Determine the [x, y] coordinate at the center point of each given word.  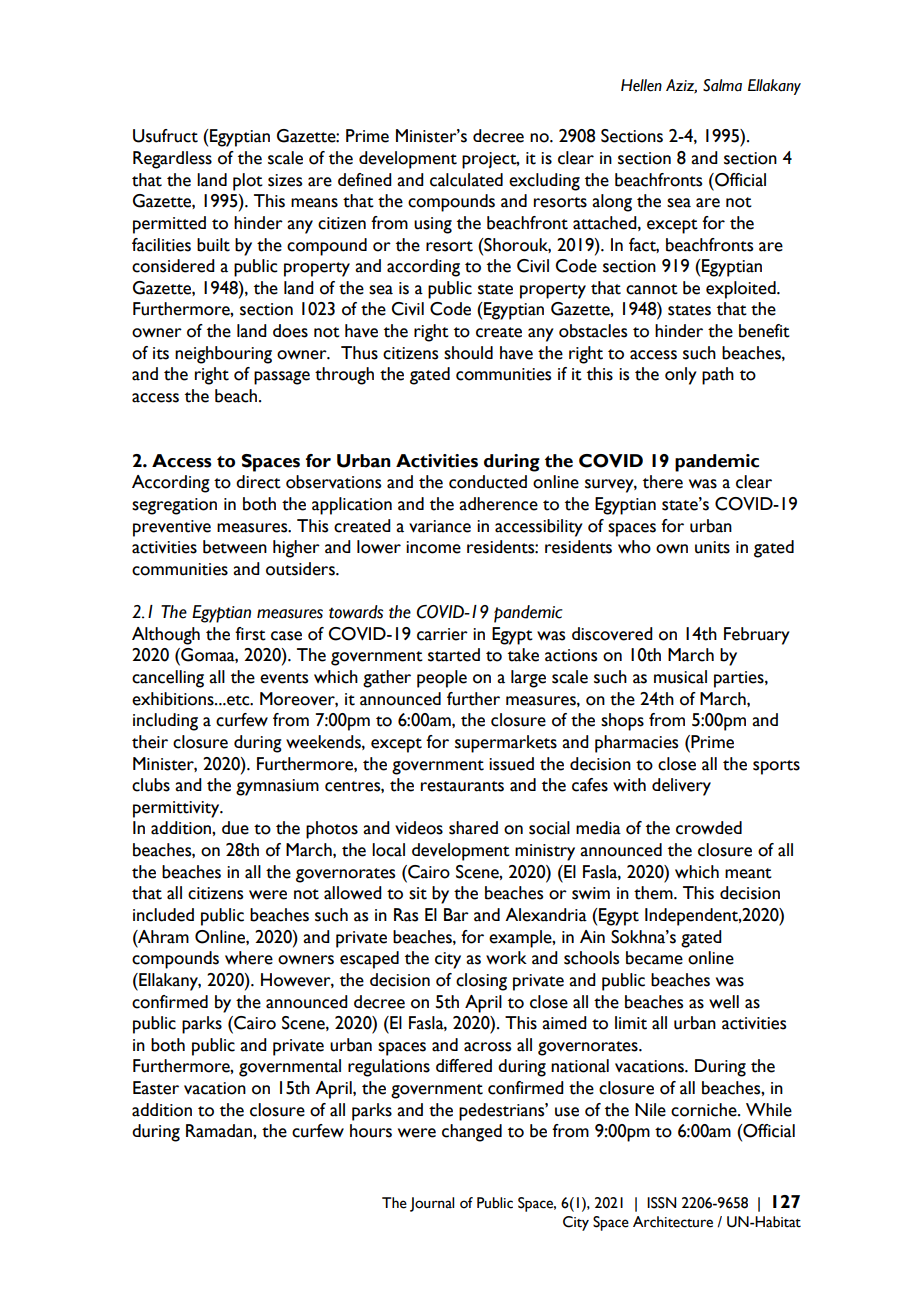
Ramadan [220, 1131]
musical [680, 677]
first [250, 634]
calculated [466, 180]
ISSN [661, 1203]
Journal [432, 1204]
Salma [722, 85]
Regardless [172, 160]
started [454, 655]
